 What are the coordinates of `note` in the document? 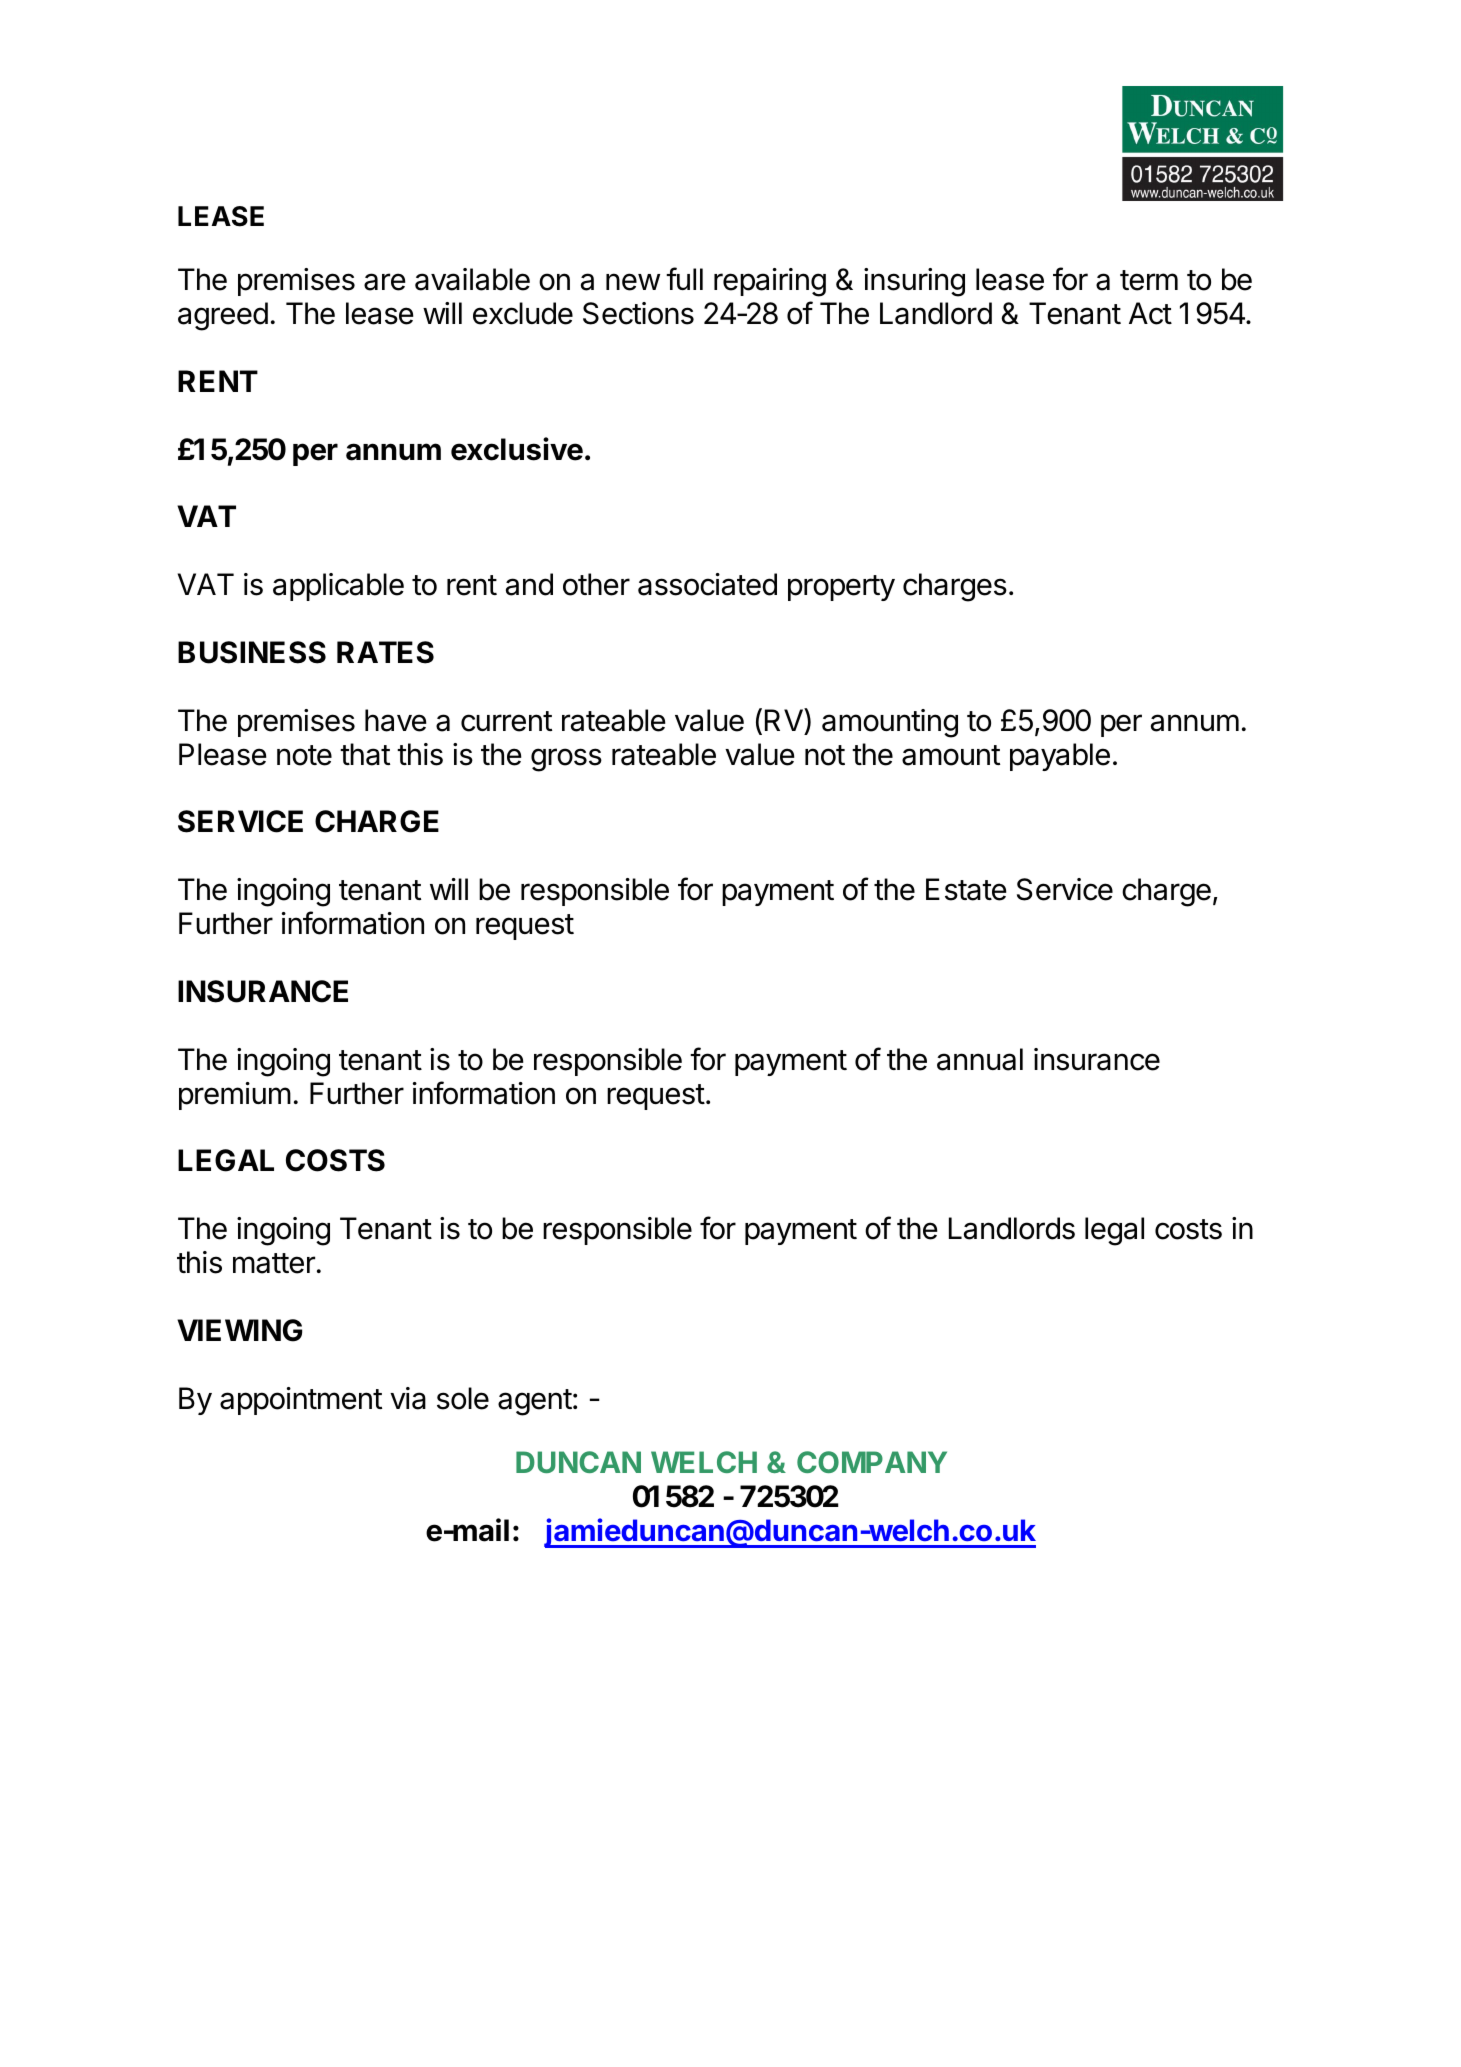 It's located at (304, 755).
